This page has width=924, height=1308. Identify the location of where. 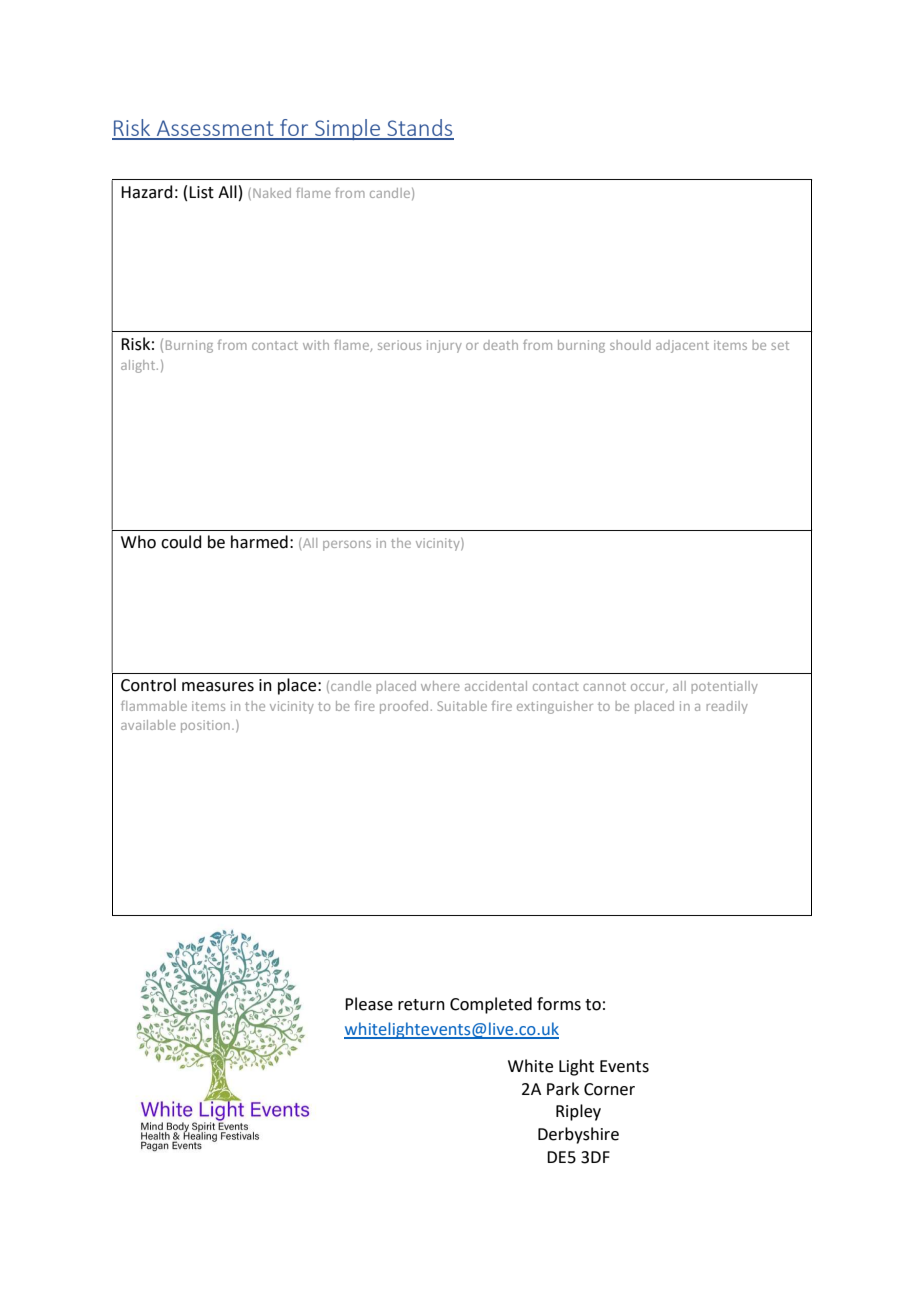
(440, 686).
